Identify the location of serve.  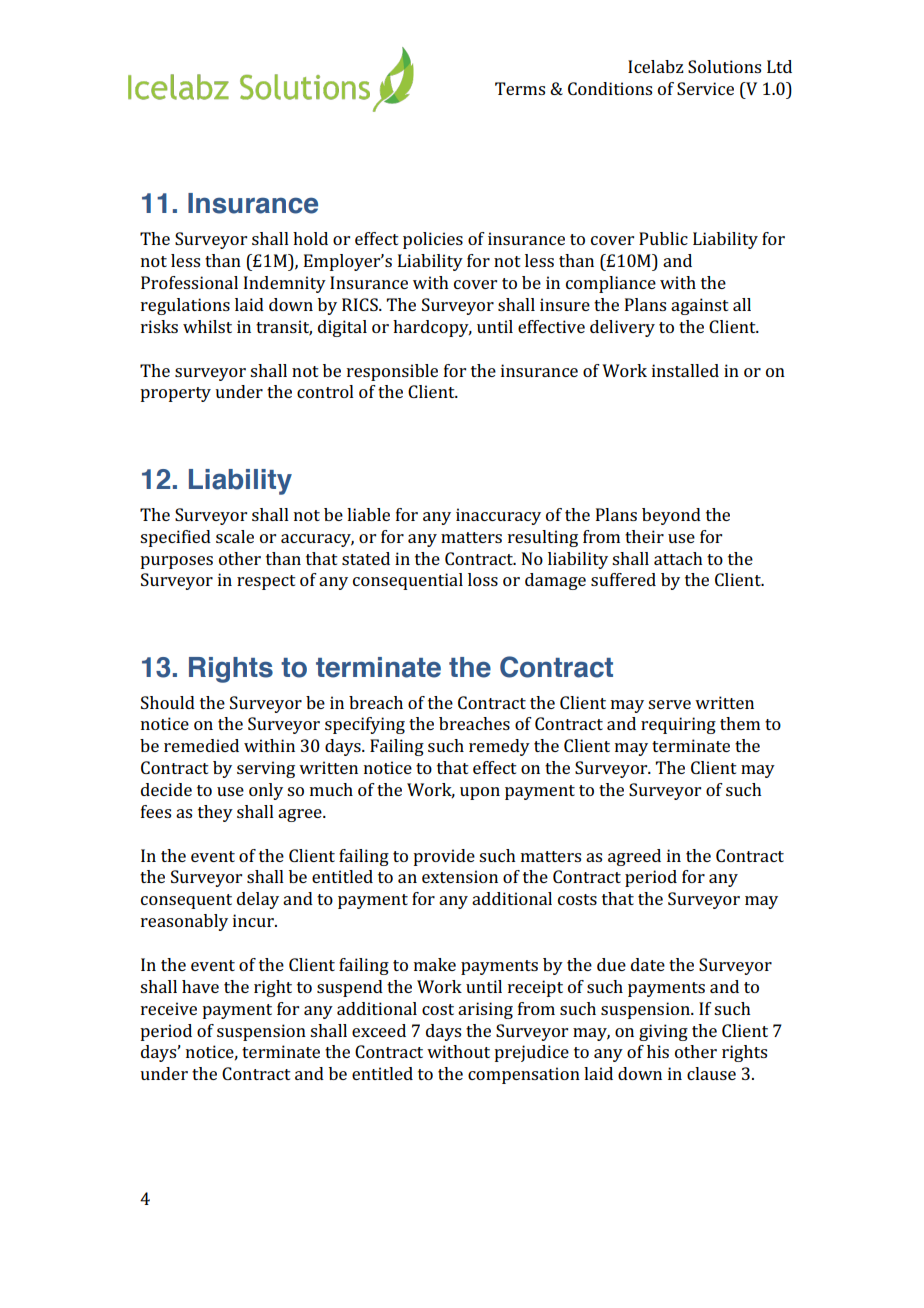
(669, 704).
